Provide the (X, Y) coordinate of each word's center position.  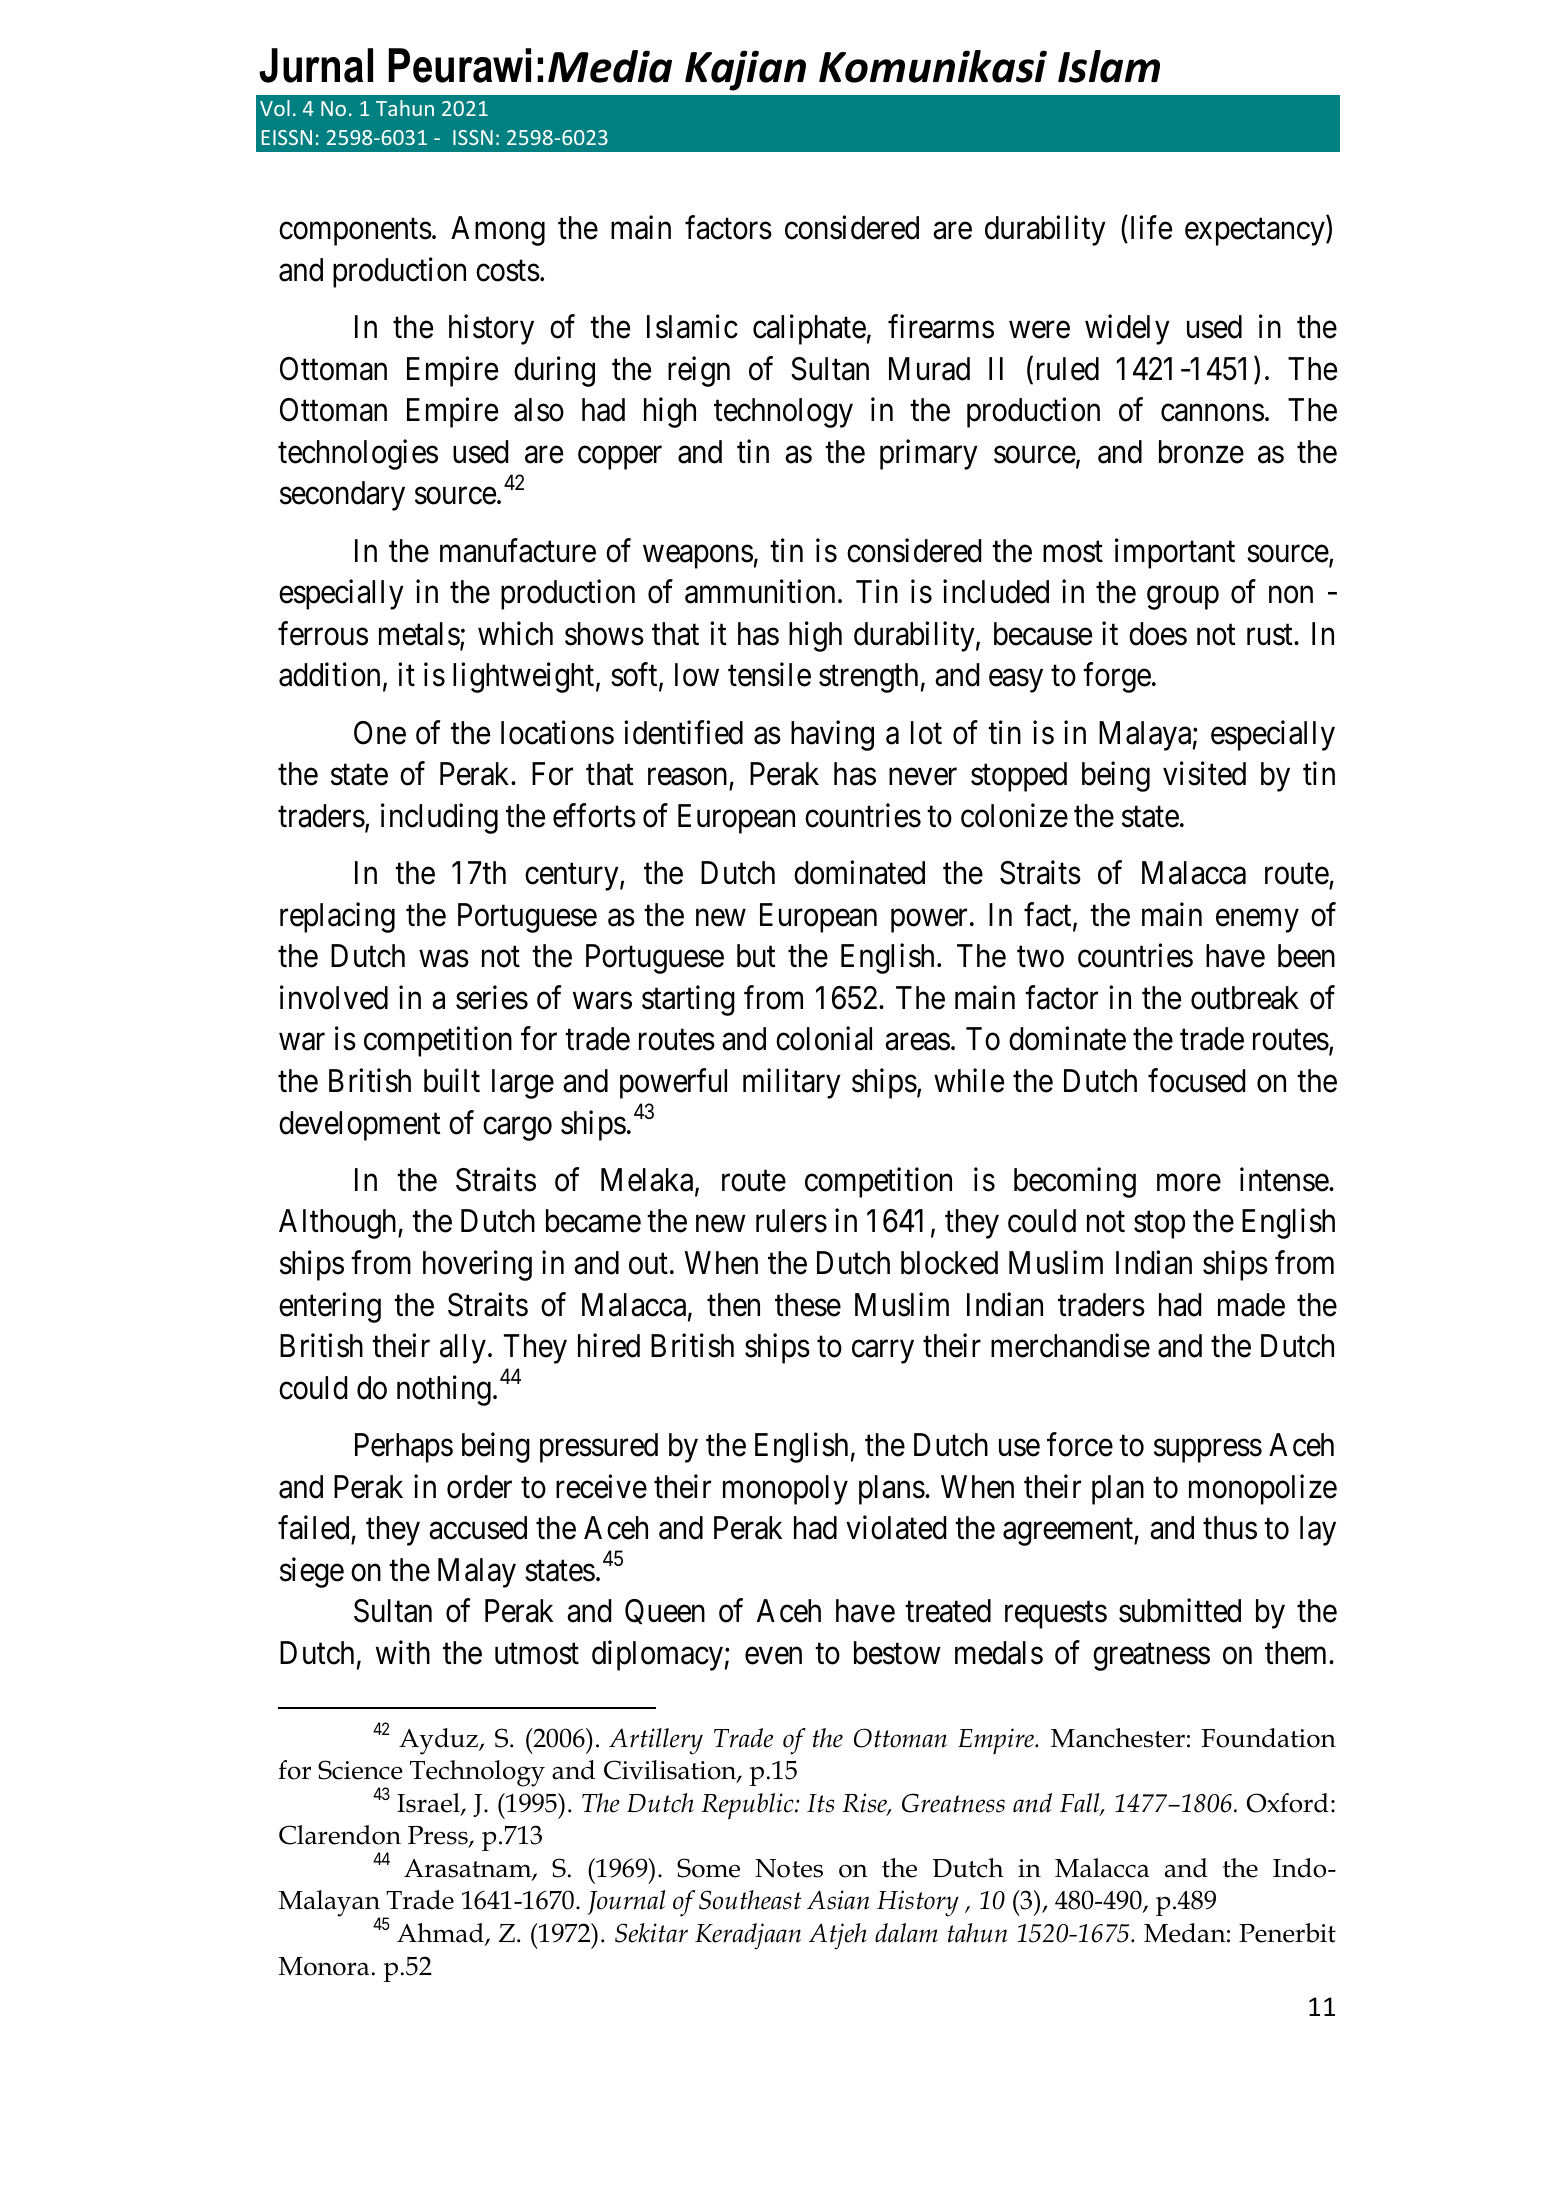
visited (1204, 774)
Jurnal (316, 65)
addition (329, 675)
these (808, 1305)
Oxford (1288, 1803)
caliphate (809, 330)
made (1251, 1305)
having (832, 735)
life (1151, 228)
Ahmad (441, 1934)
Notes (789, 1868)
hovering (477, 1265)
